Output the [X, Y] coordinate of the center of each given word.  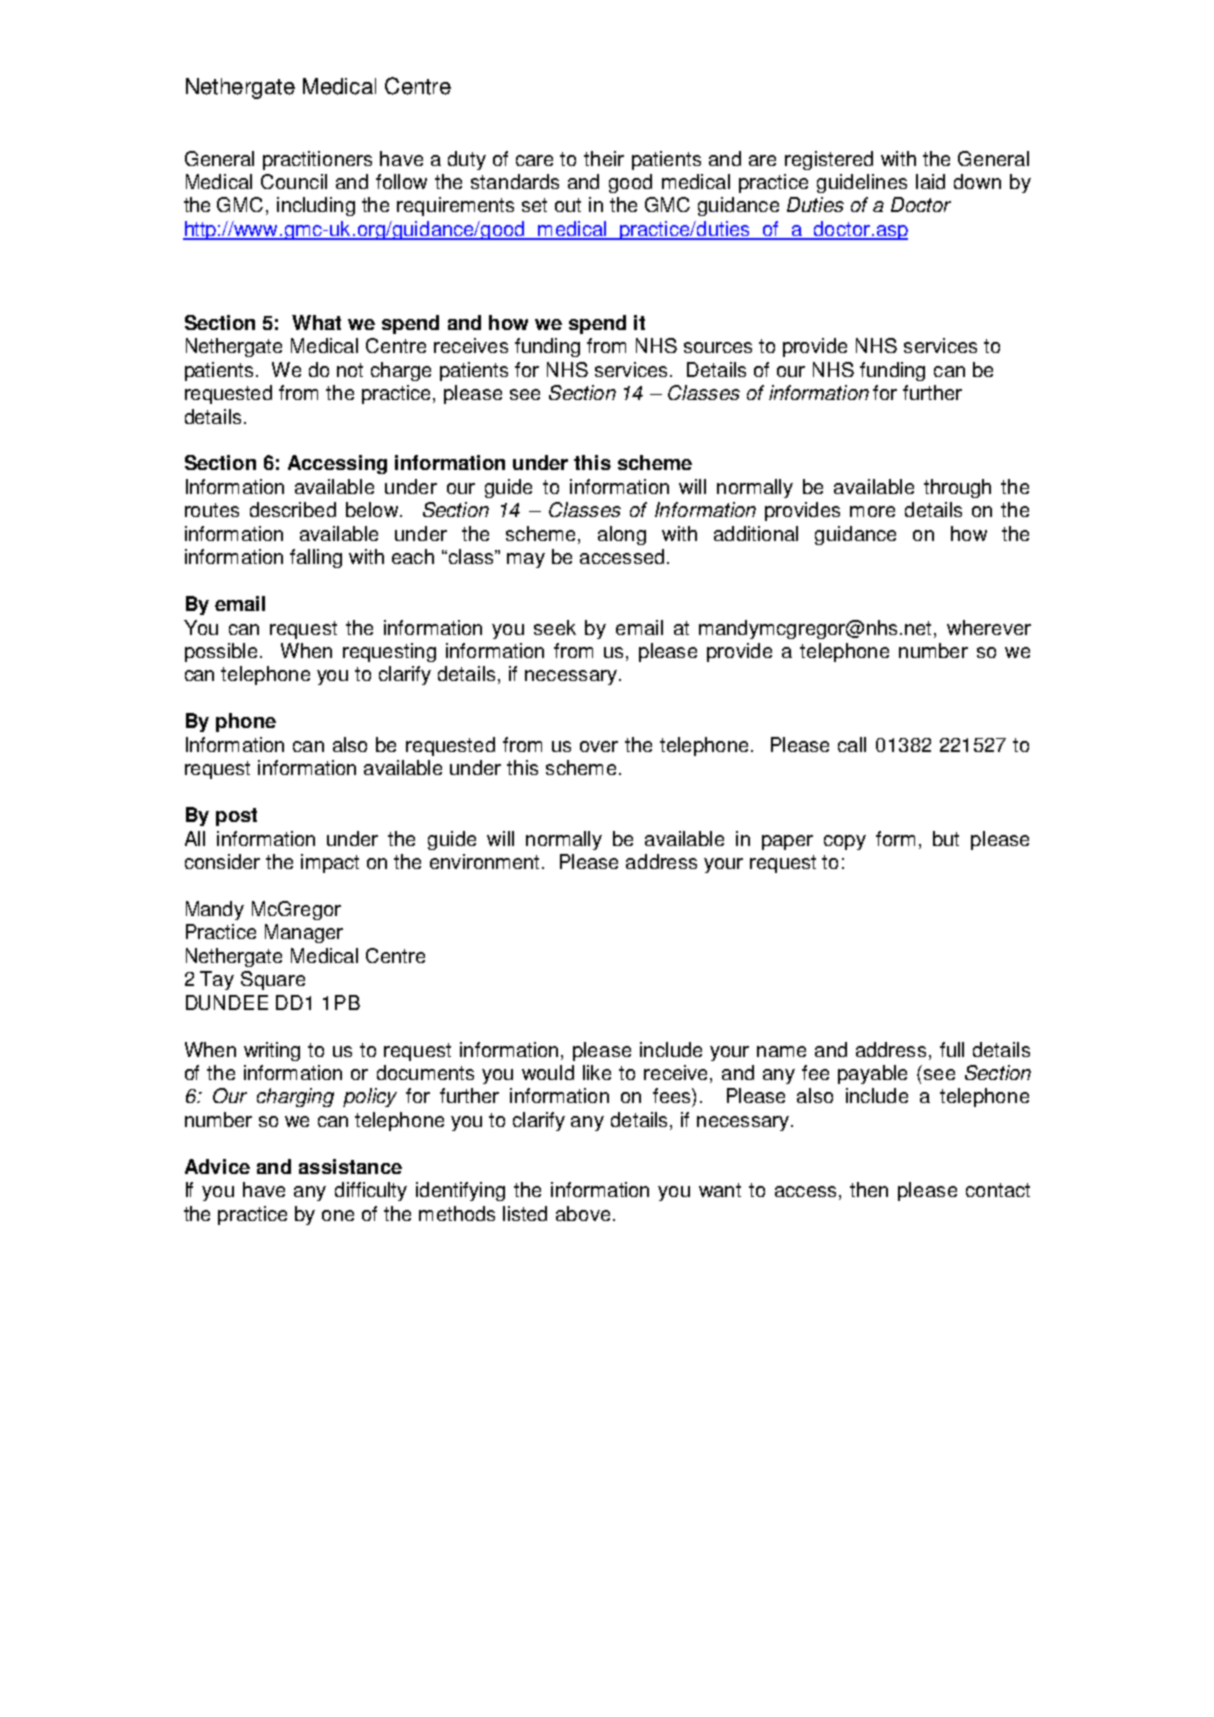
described [293, 509]
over [599, 746]
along [622, 535]
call [852, 744]
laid [930, 181]
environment [486, 861]
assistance [350, 1166]
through [957, 488]
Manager [304, 933]
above [583, 1213]
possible [221, 652]
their [604, 158]
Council [294, 181]
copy [845, 842]
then [869, 1189]
